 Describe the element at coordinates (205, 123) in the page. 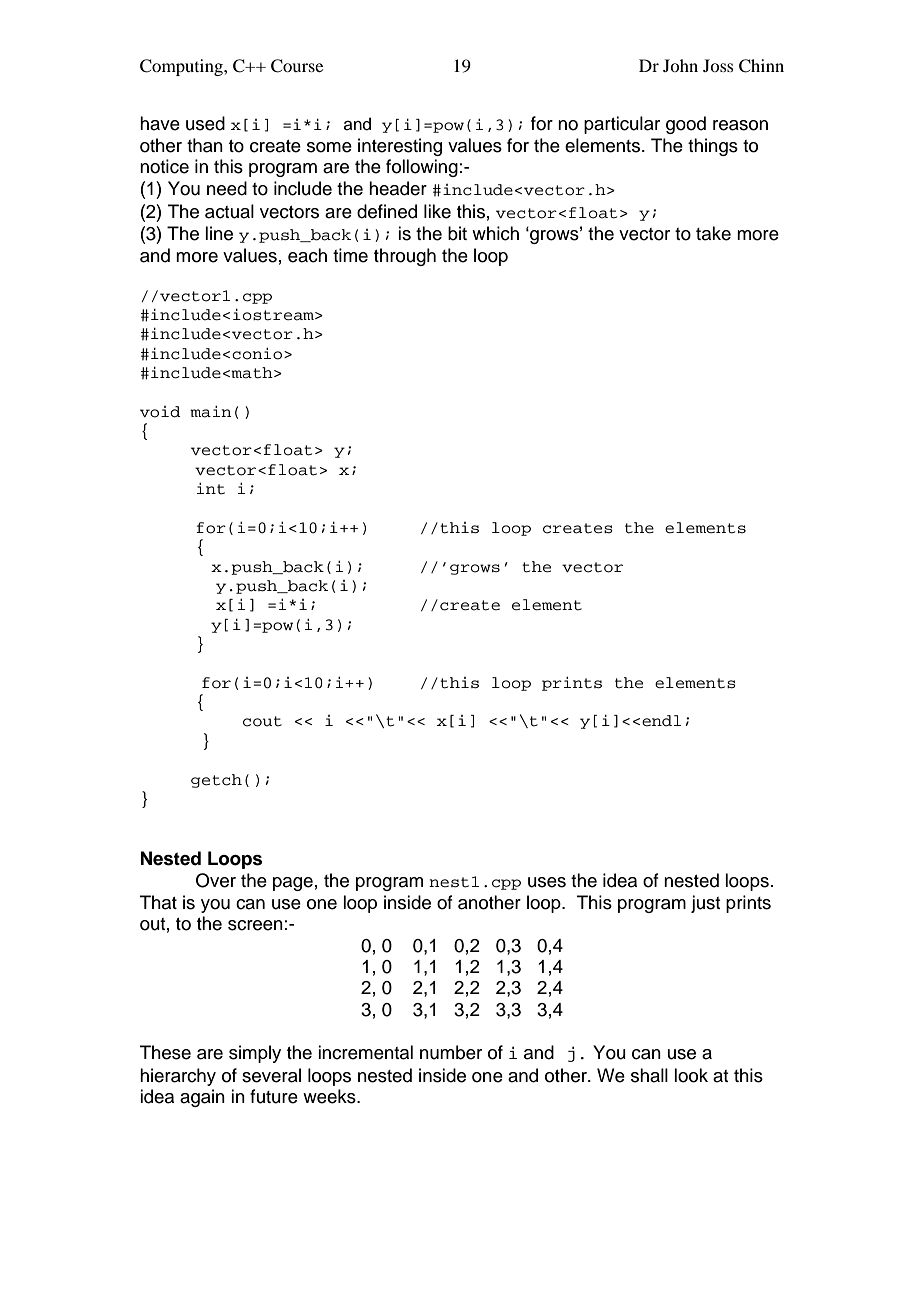

I see `used` at that location.
